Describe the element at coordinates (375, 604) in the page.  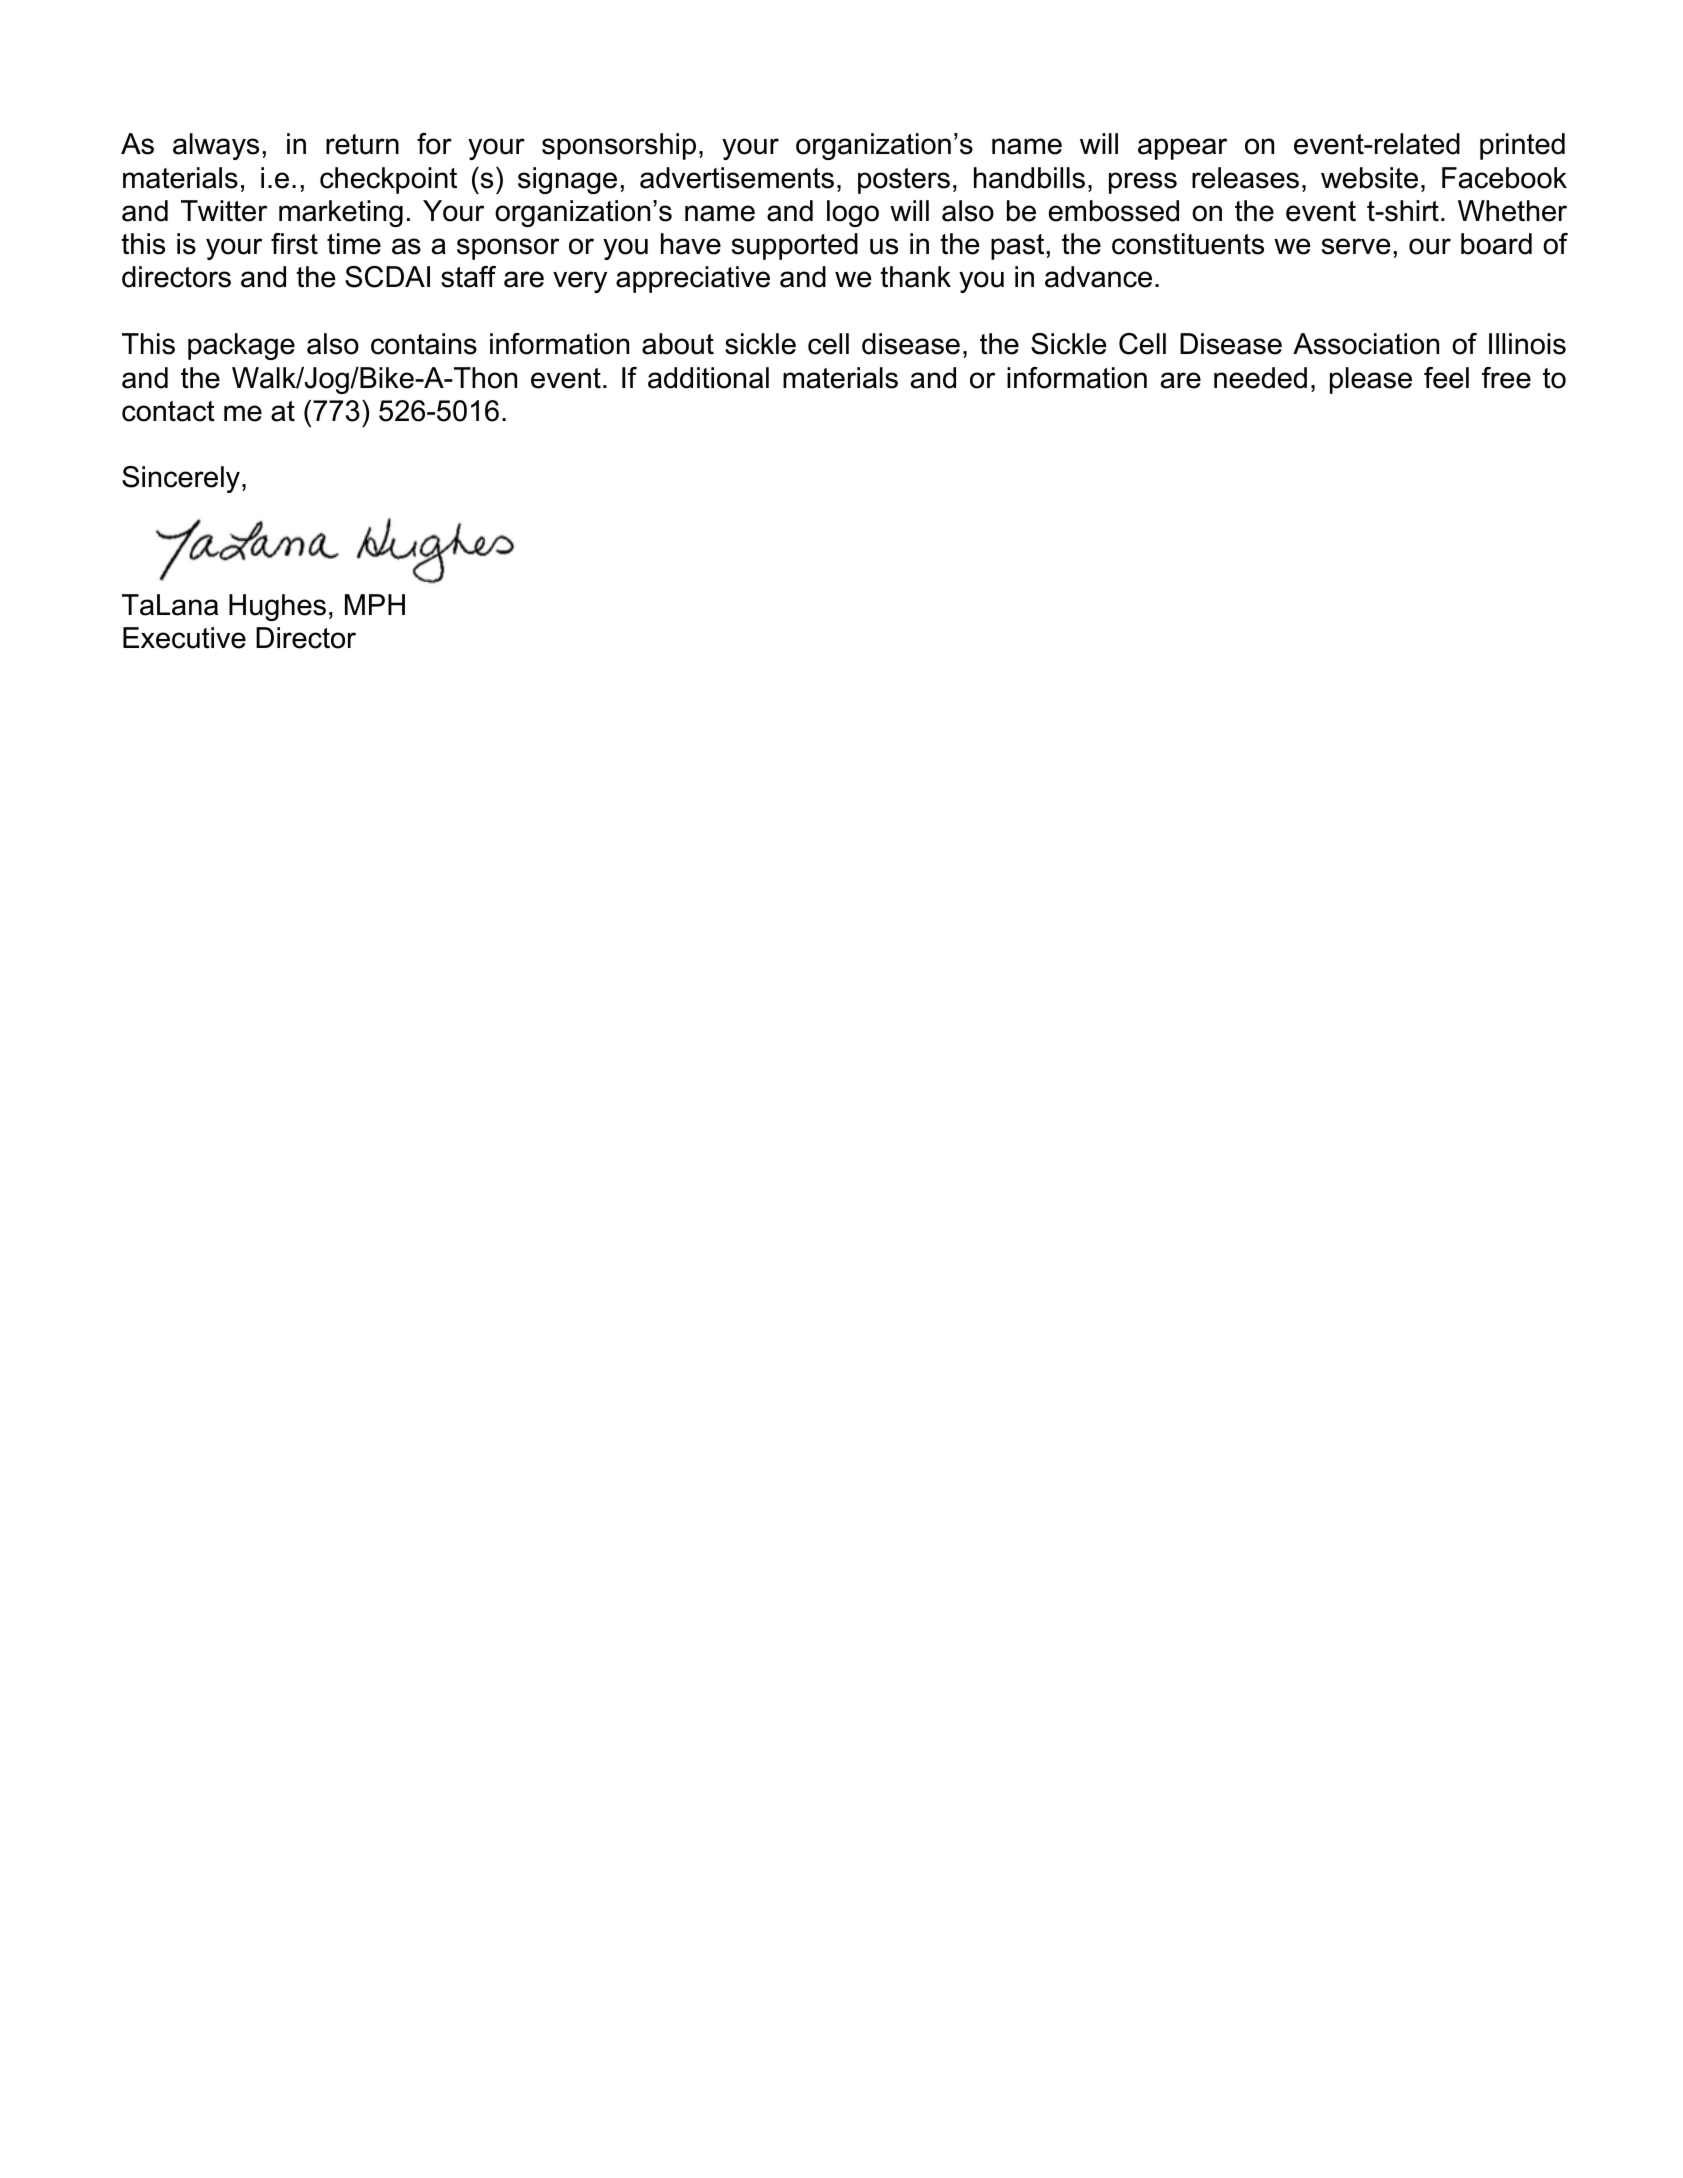
I see `MPH` at that location.
